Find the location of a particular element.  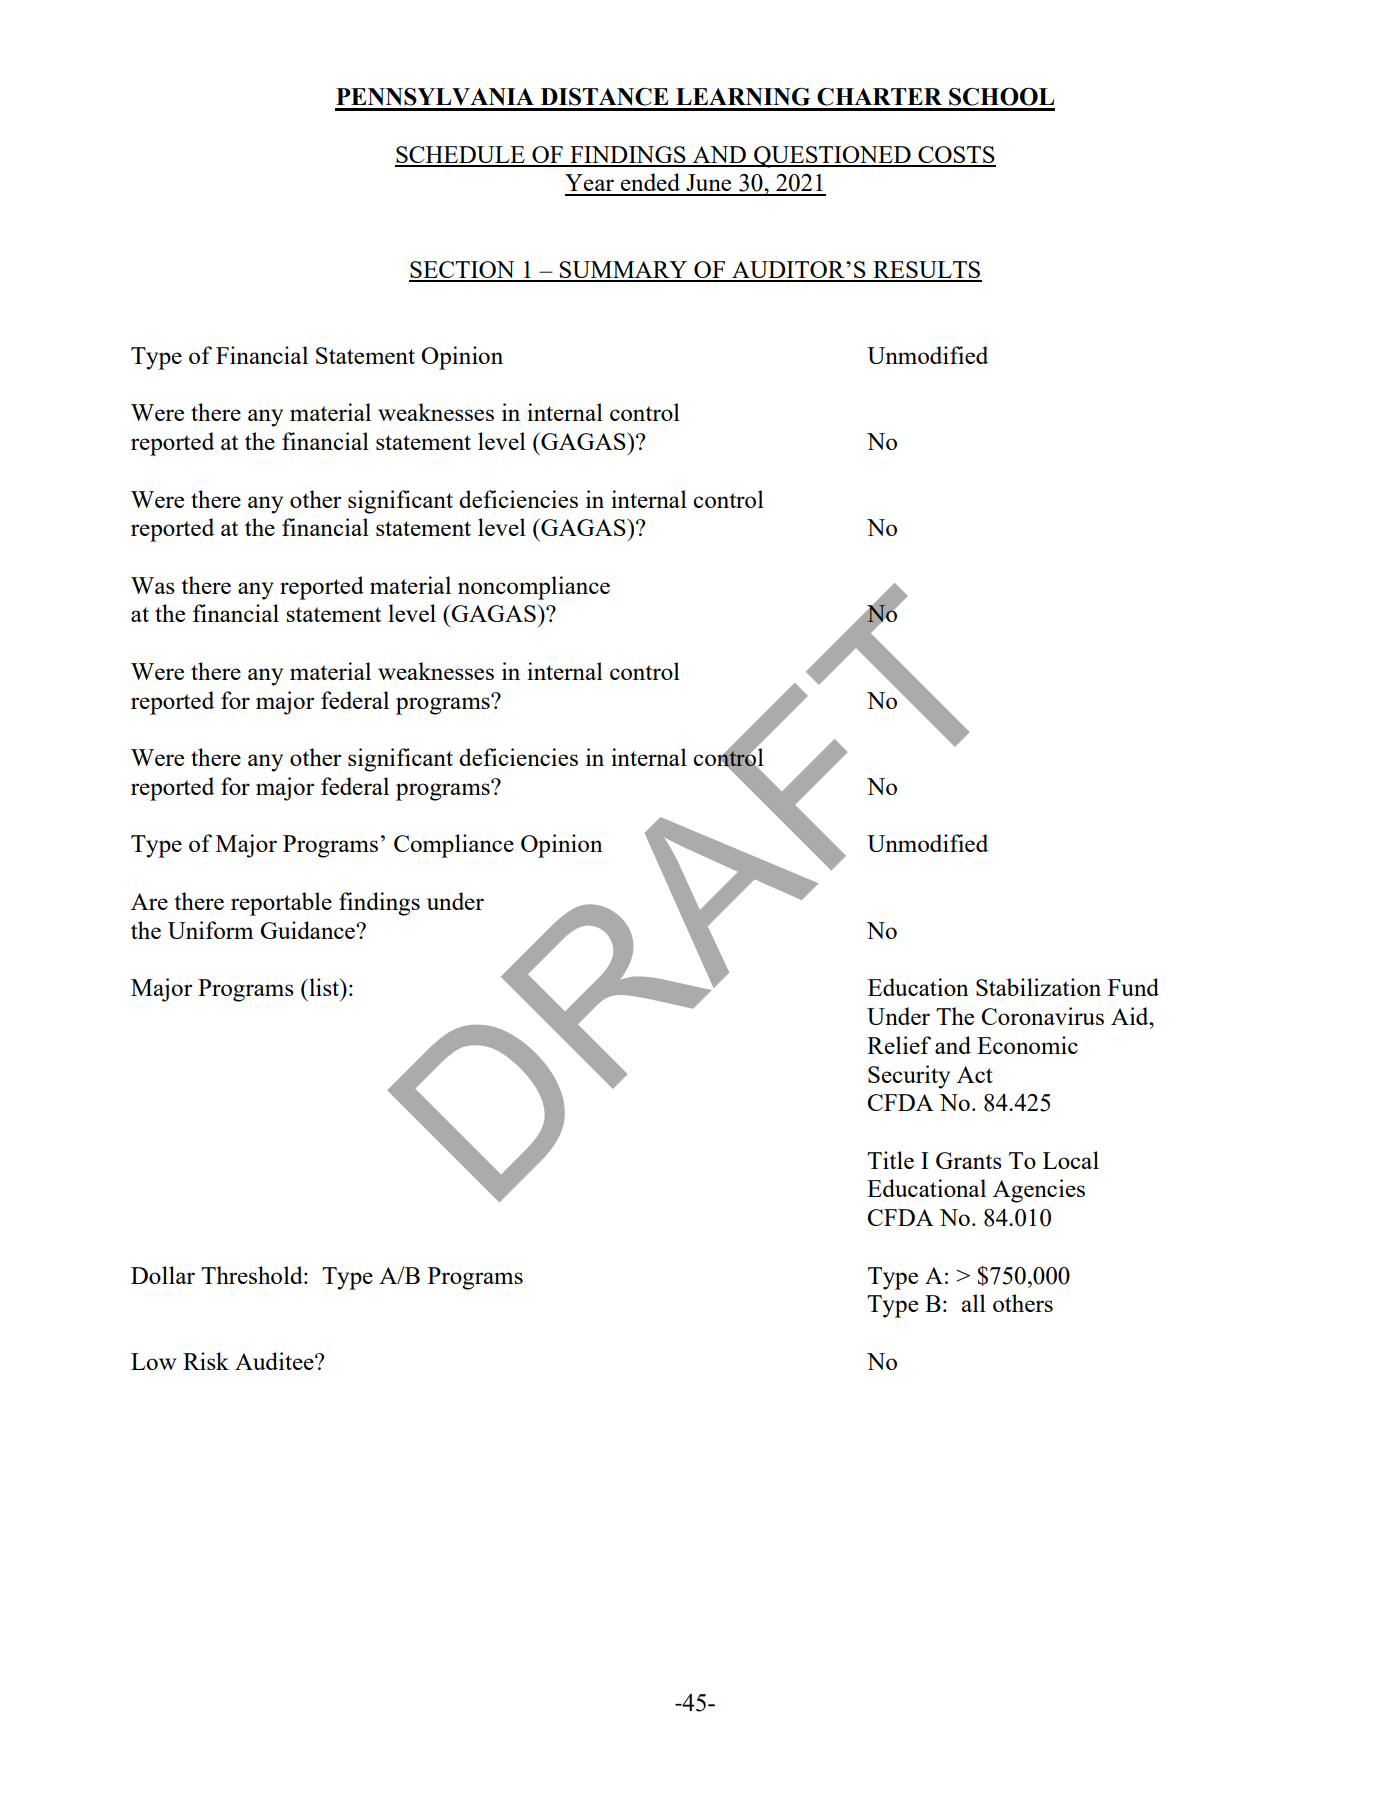

Stabilization is located at coordinates (1038, 987).
